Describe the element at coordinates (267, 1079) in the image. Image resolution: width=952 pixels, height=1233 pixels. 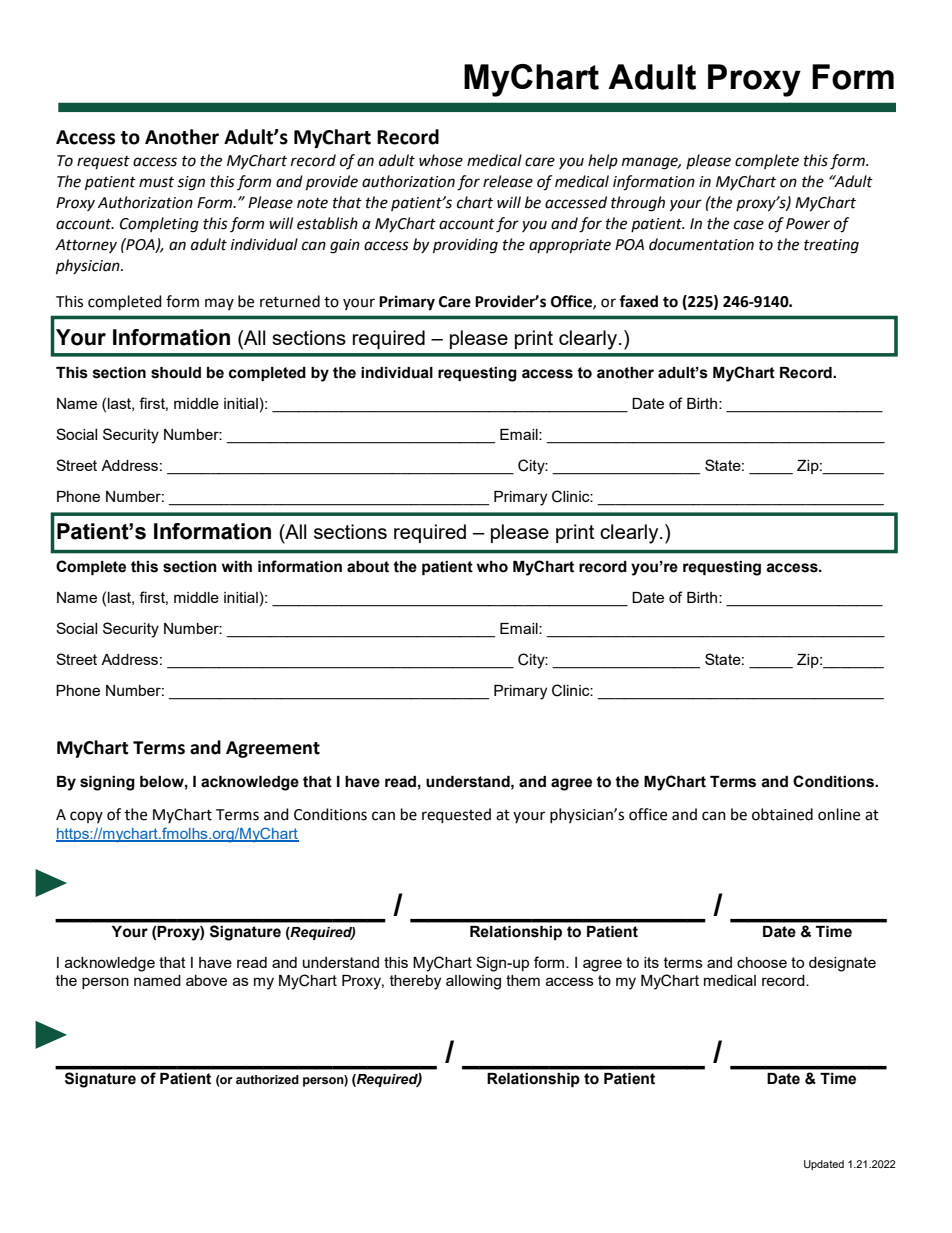
I see `authorized` at that location.
